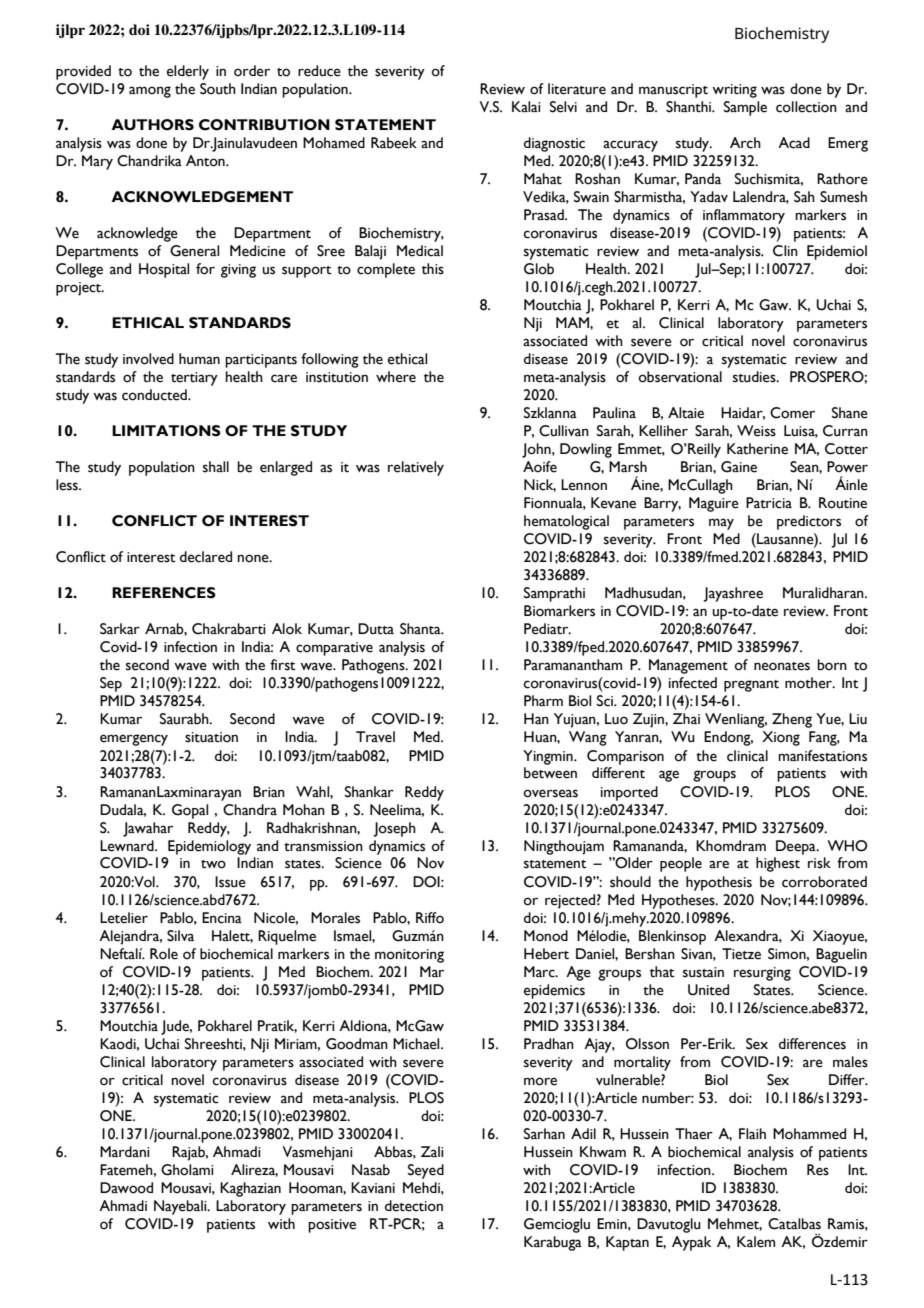 The height and width of the page is (1308, 924). What do you see at coordinates (166, 431) in the page?
I see `LIMITATIONS` at bounding box center [166, 431].
